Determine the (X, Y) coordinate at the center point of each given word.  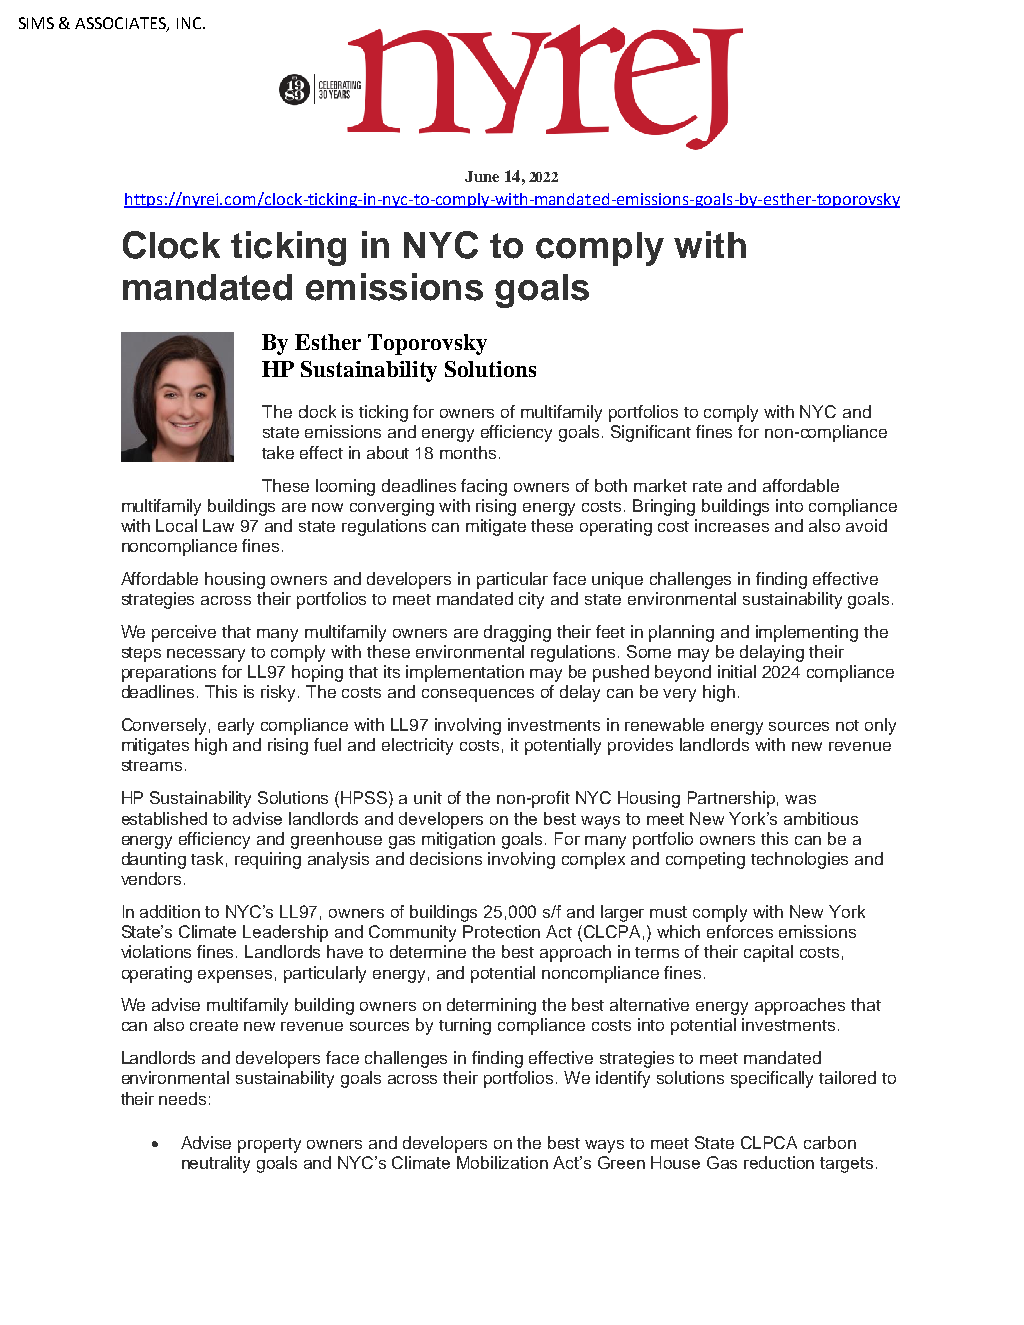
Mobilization (502, 1162)
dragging (517, 633)
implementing (807, 633)
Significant (651, 433)
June (482, 176)
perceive (184, 633)
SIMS (36, 23)
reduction (779, 1162)
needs (182, 1098)
